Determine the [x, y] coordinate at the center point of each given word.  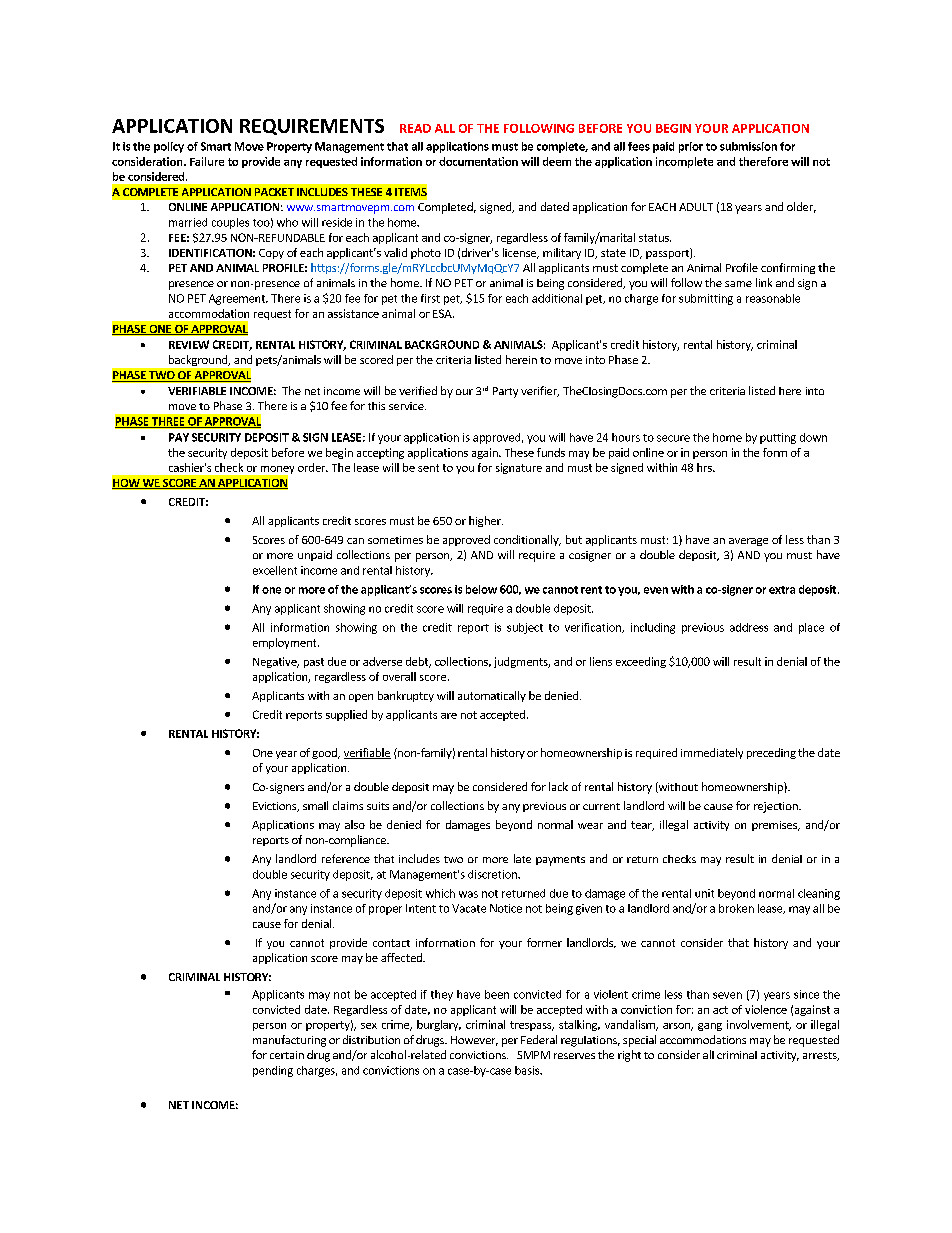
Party [505, 392]
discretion [493, 874]
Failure [207, 161]
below [481, 589]
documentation [478, 161]
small [315, 805]
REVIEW [189, 344]
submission [748, 146]
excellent [275, 570]
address [749, 627]
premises [775, 826]
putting [778, 438]
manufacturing [289, 1041]
